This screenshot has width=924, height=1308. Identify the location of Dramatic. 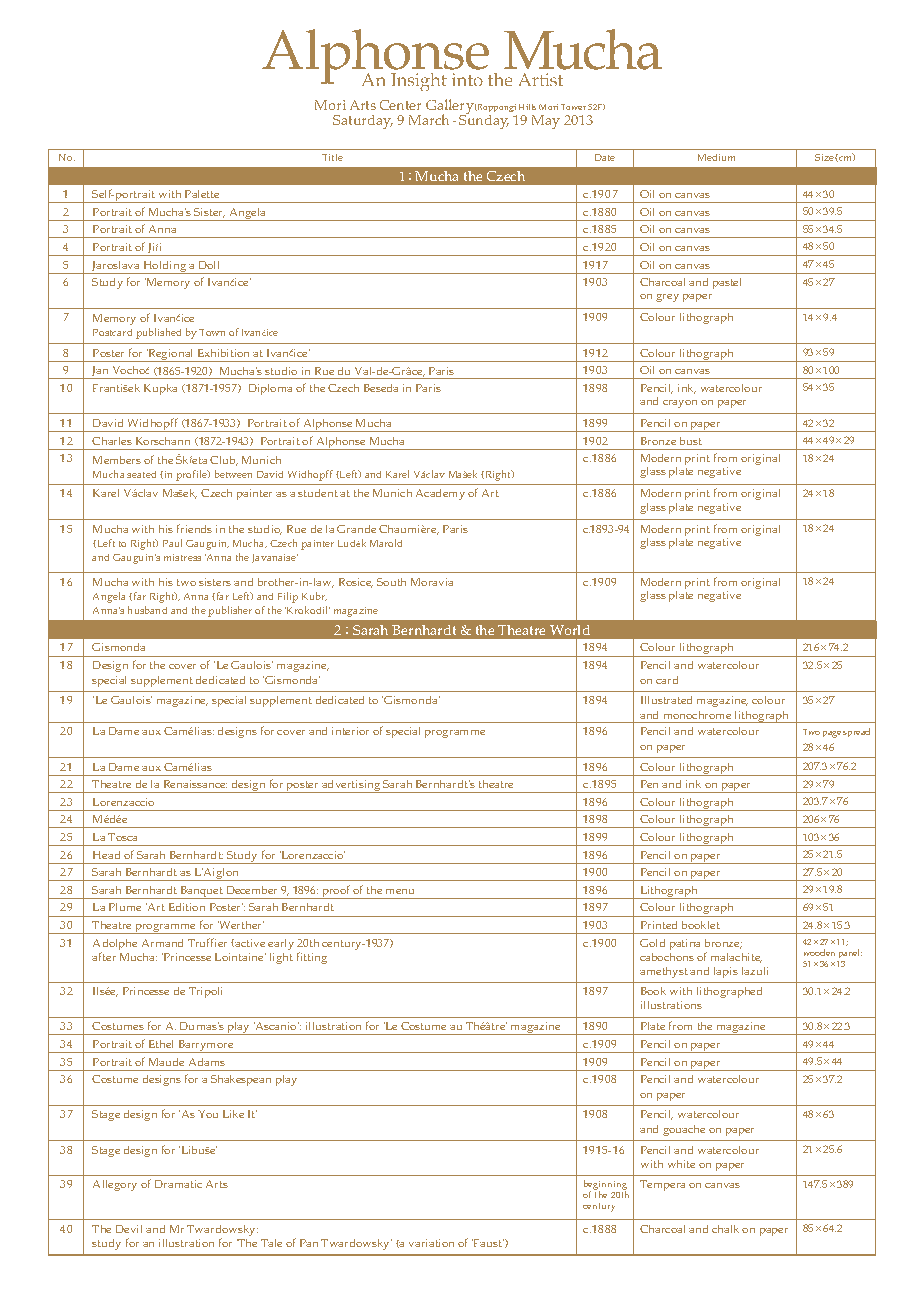
(178, 1184).
